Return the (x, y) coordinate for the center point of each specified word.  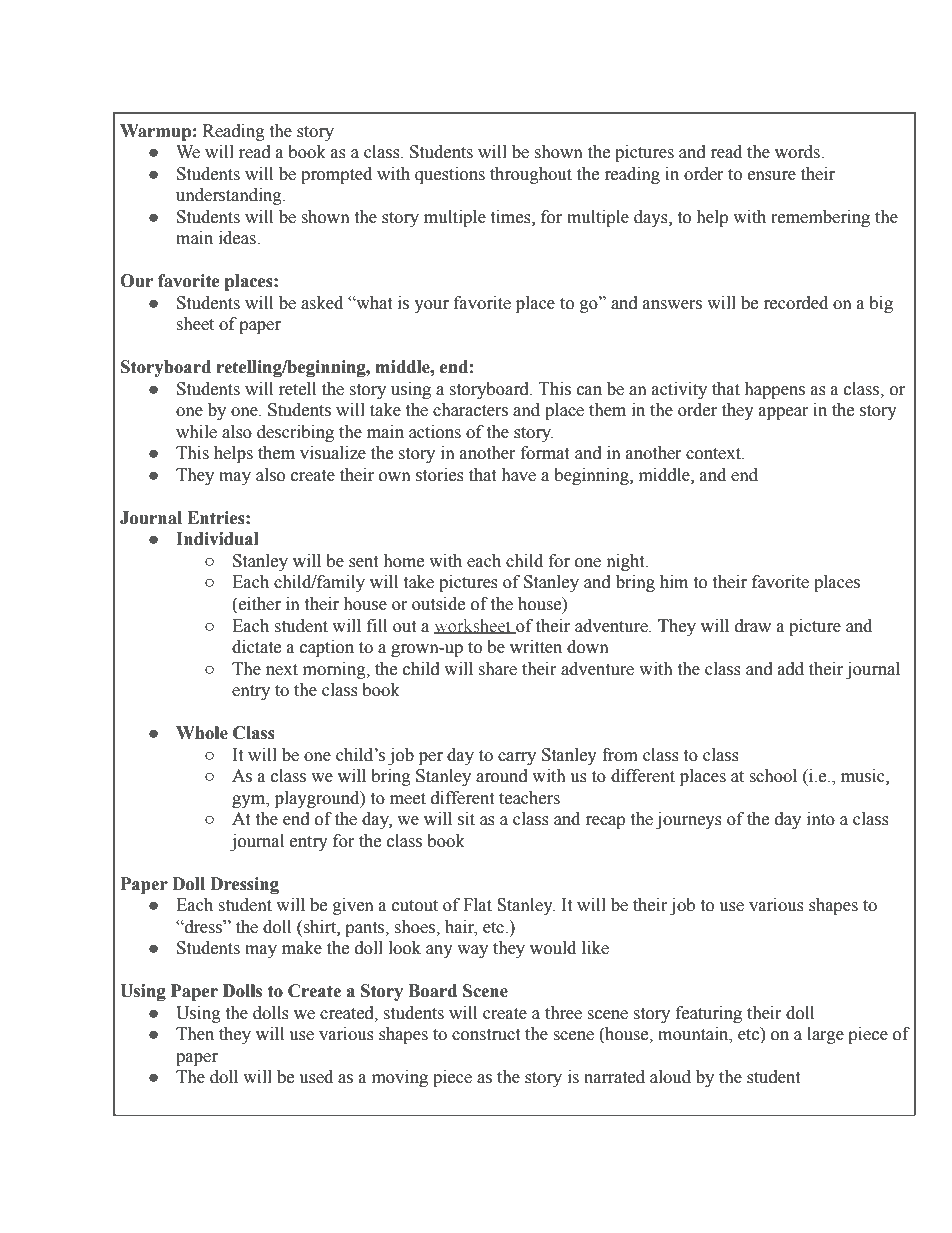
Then (195, 1034)
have (518, 475)
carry (517, 758)
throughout (531, 175)
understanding (230, 196)
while (196, 432)
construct (486, 1035)
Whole (202, 733)
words (798, 152)
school (773, 776)
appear (784, 413)
